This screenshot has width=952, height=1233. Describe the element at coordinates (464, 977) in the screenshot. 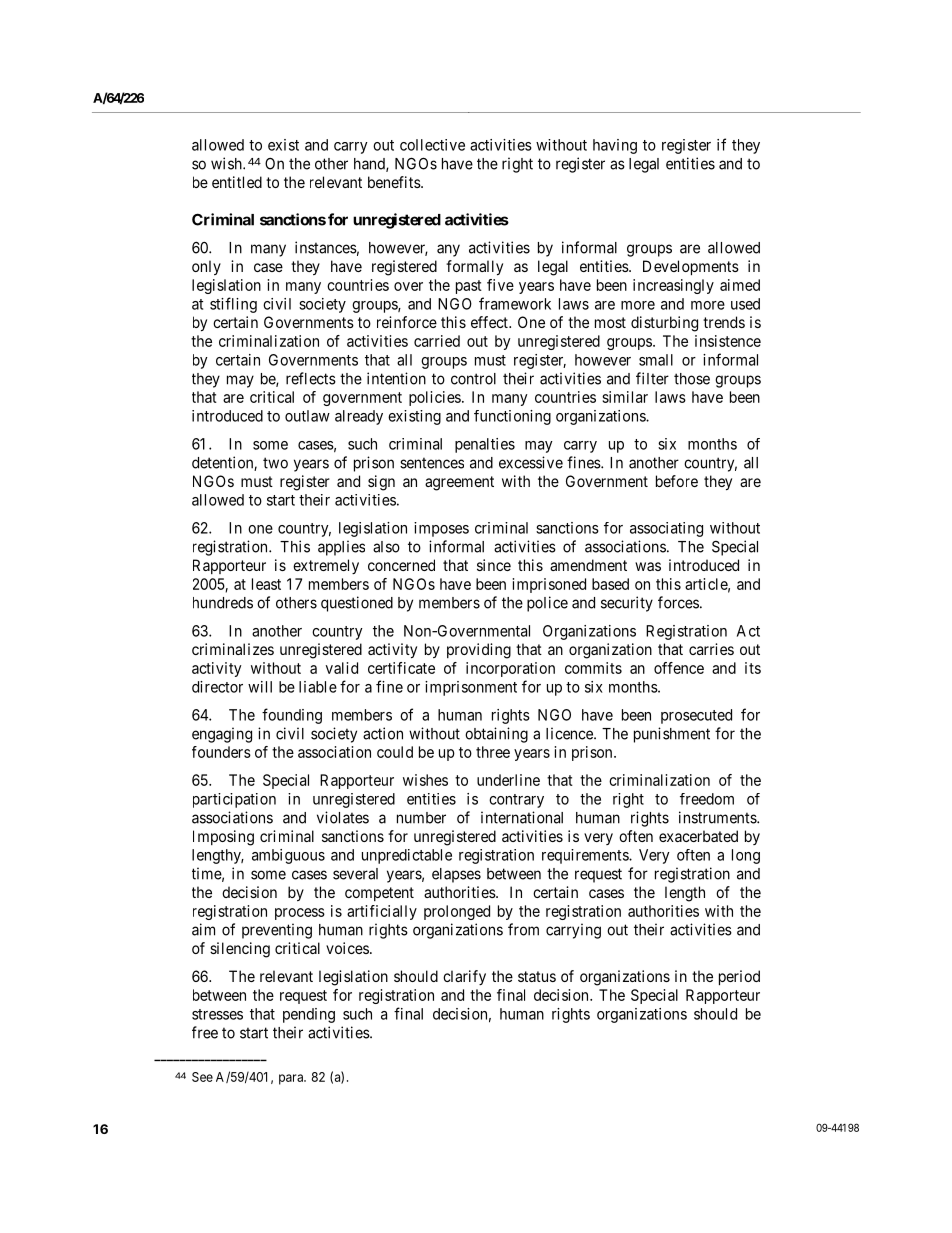

I see `clarify` at that location.
